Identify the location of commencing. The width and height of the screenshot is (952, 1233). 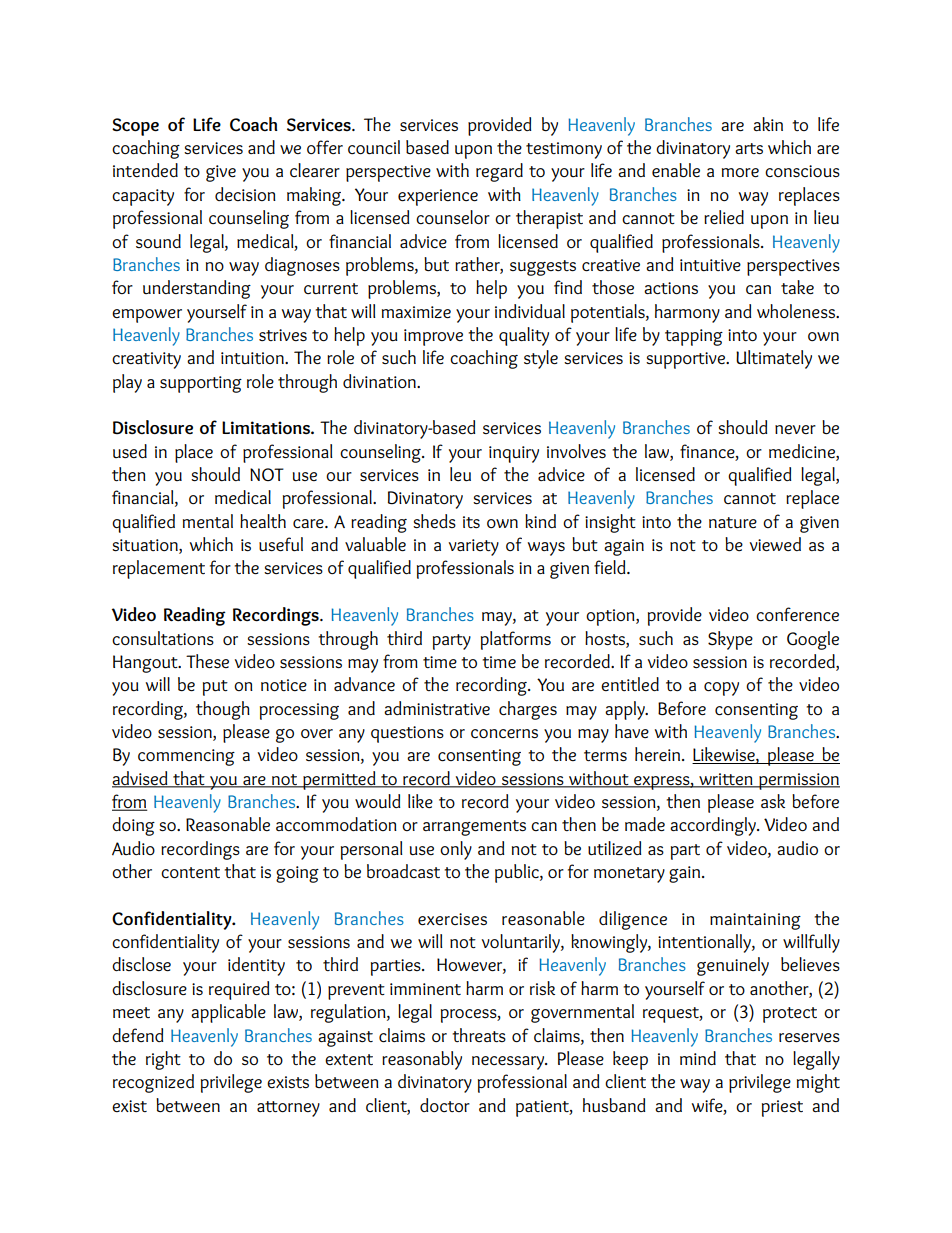
(186, 757).
